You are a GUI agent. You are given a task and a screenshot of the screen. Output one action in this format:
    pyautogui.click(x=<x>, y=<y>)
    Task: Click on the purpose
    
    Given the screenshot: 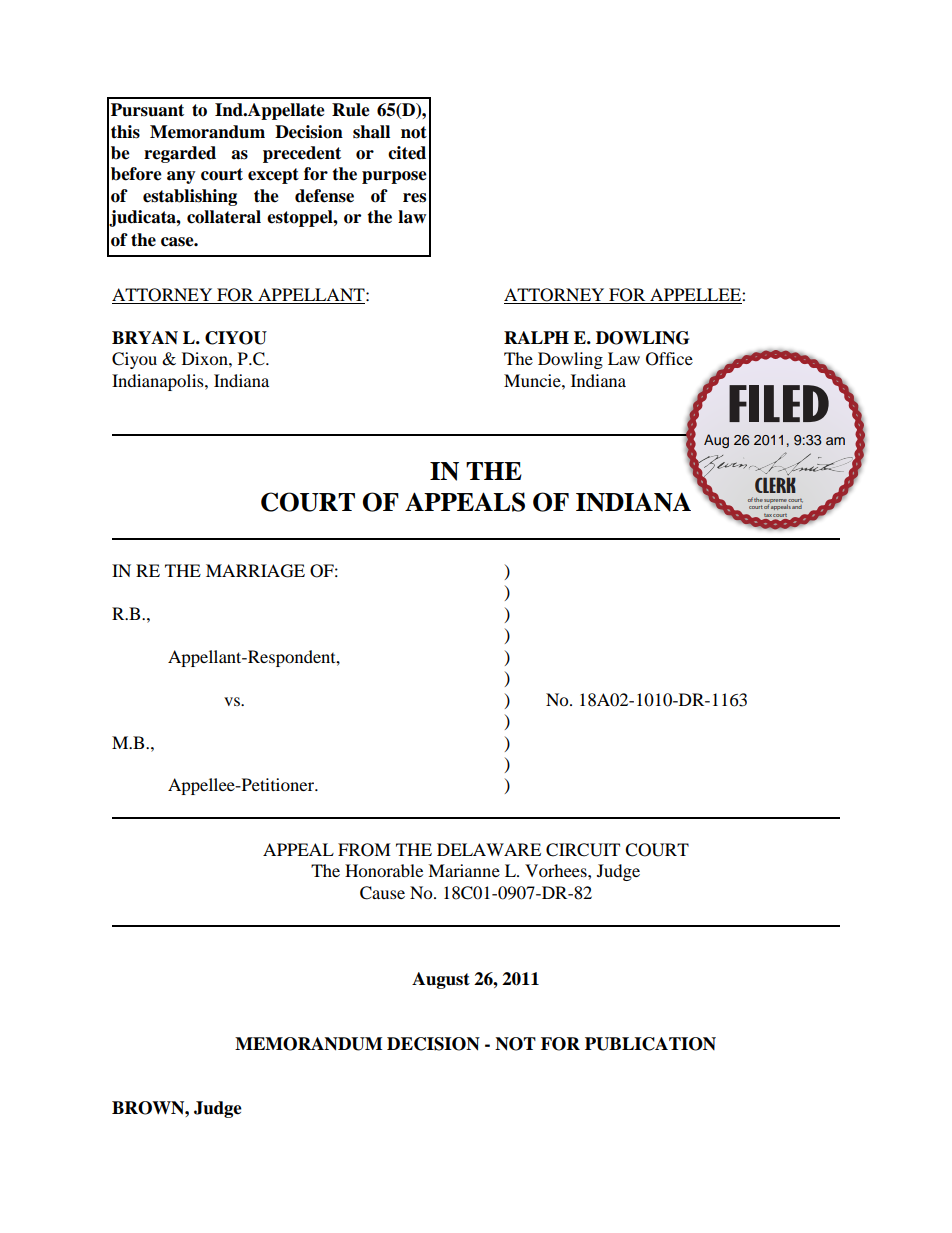 What is the action you would take?
    pyautogui.click(x=394, y=177)
